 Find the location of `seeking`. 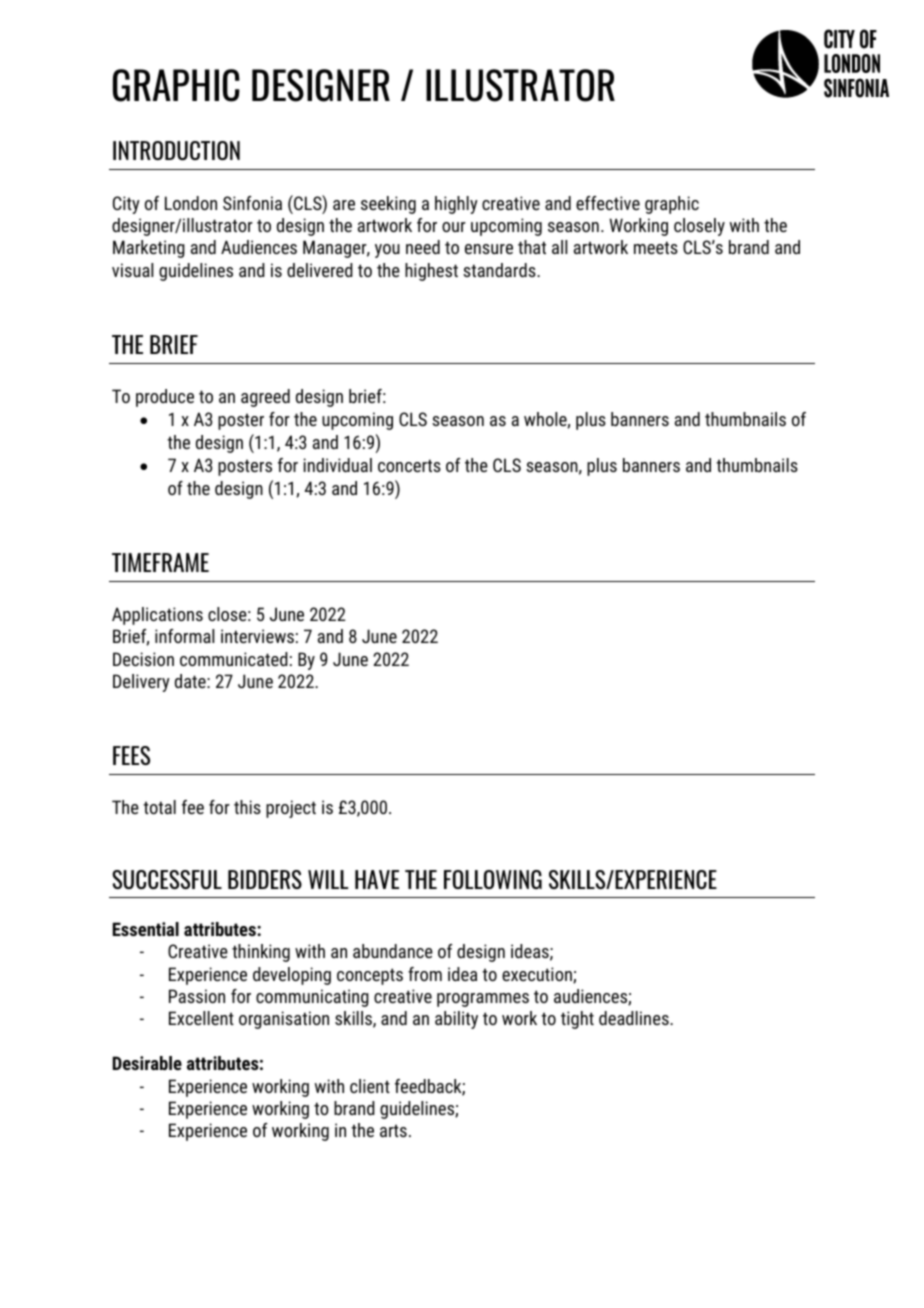

seeking is located at coordinates (388, 205).
